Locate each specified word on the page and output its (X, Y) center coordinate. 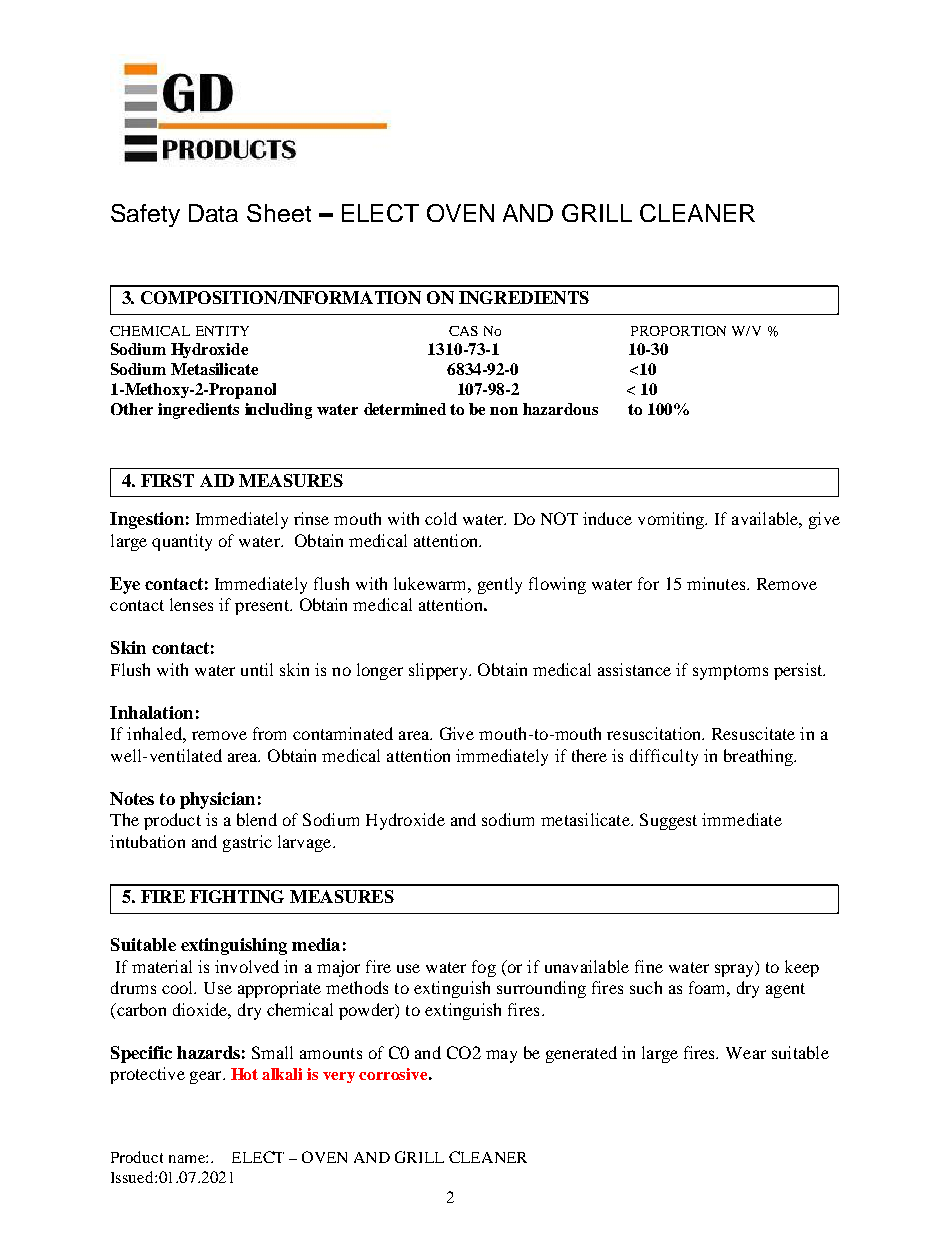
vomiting (672, 520)
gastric (247, 843)
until (257, 669)
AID (217, 480)
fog (484, 968)
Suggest (668, 821)
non (504, 411)
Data (213, 213)
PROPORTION (678, 331)
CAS (463, 331)
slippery (439, 671)
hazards (208, 1052)
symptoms (730, 672)
